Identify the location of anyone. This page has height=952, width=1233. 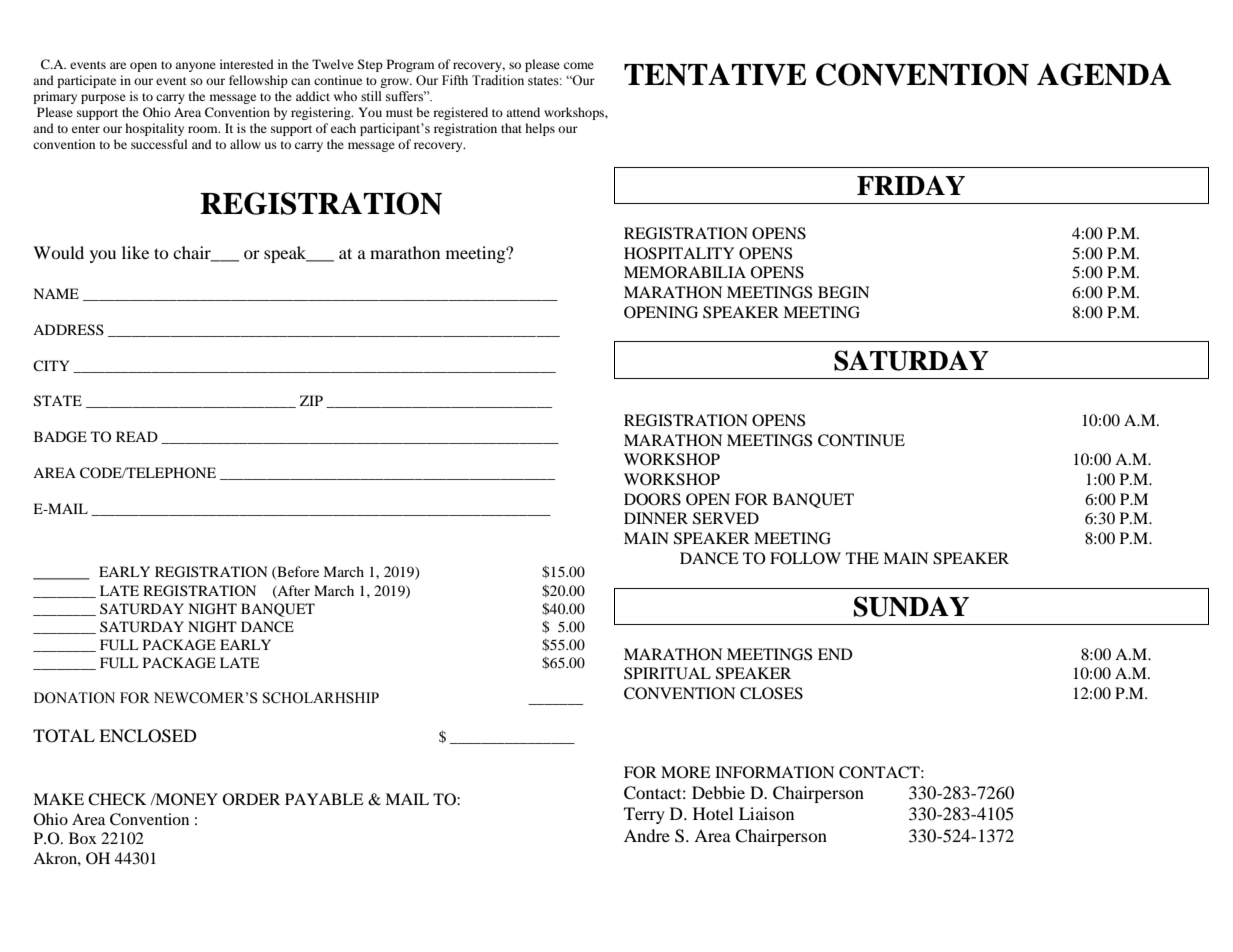
(195, 67).
